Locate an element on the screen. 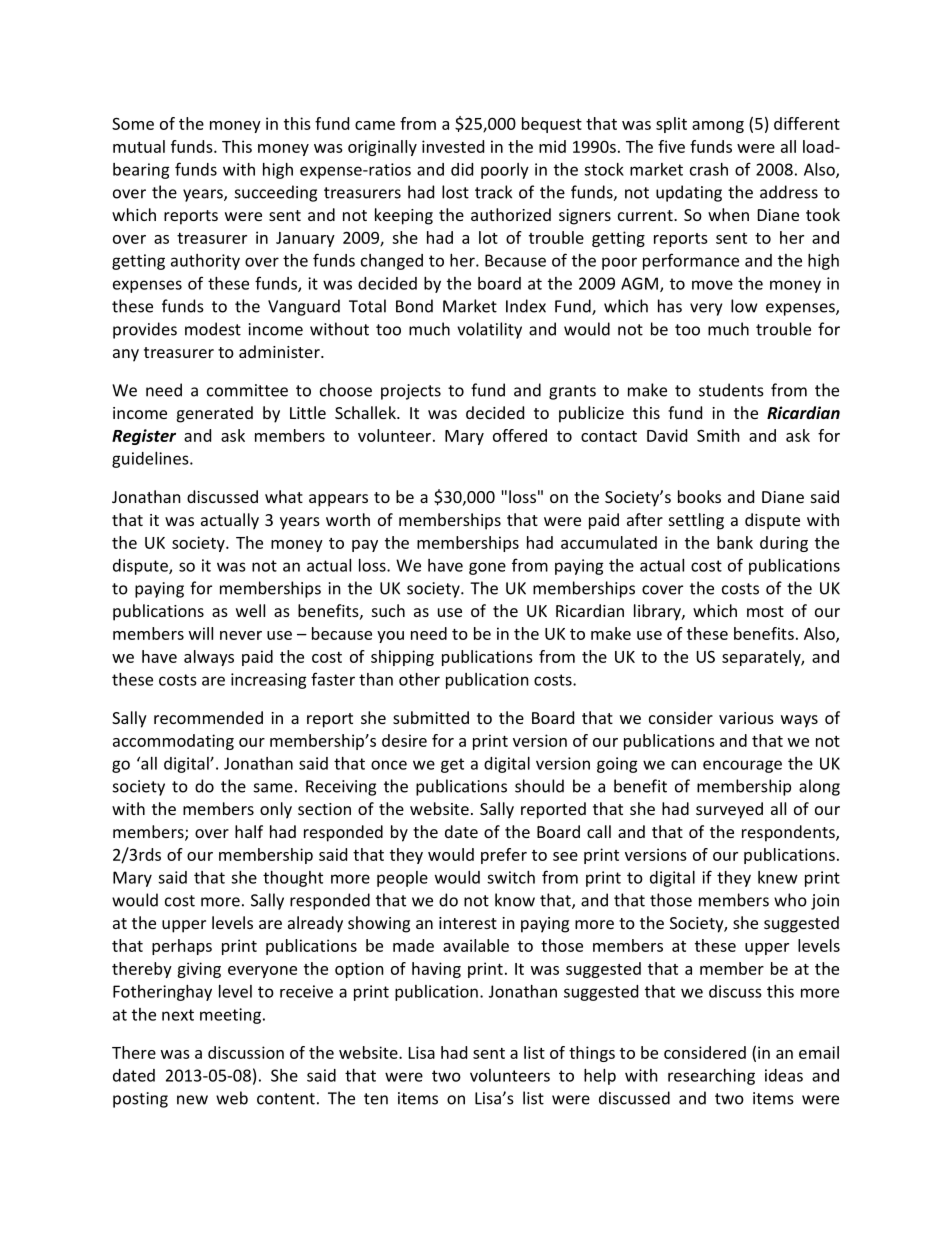 This screenshot has height=1233, width=952. things is located at coordinates (592, 1054).
